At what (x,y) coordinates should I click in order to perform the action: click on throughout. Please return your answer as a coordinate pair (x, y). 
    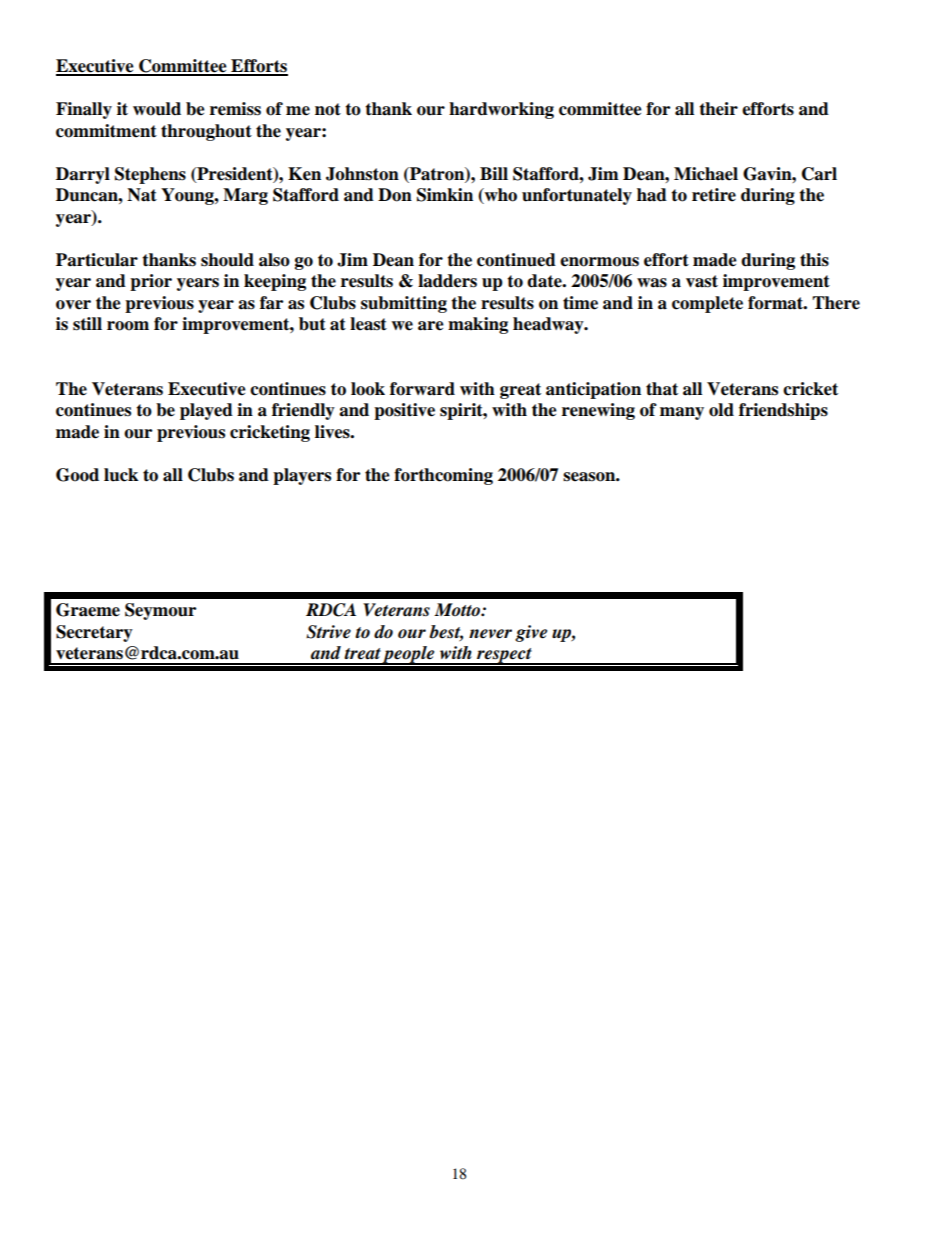
    Looking at the image, I should click on (206, 132).
